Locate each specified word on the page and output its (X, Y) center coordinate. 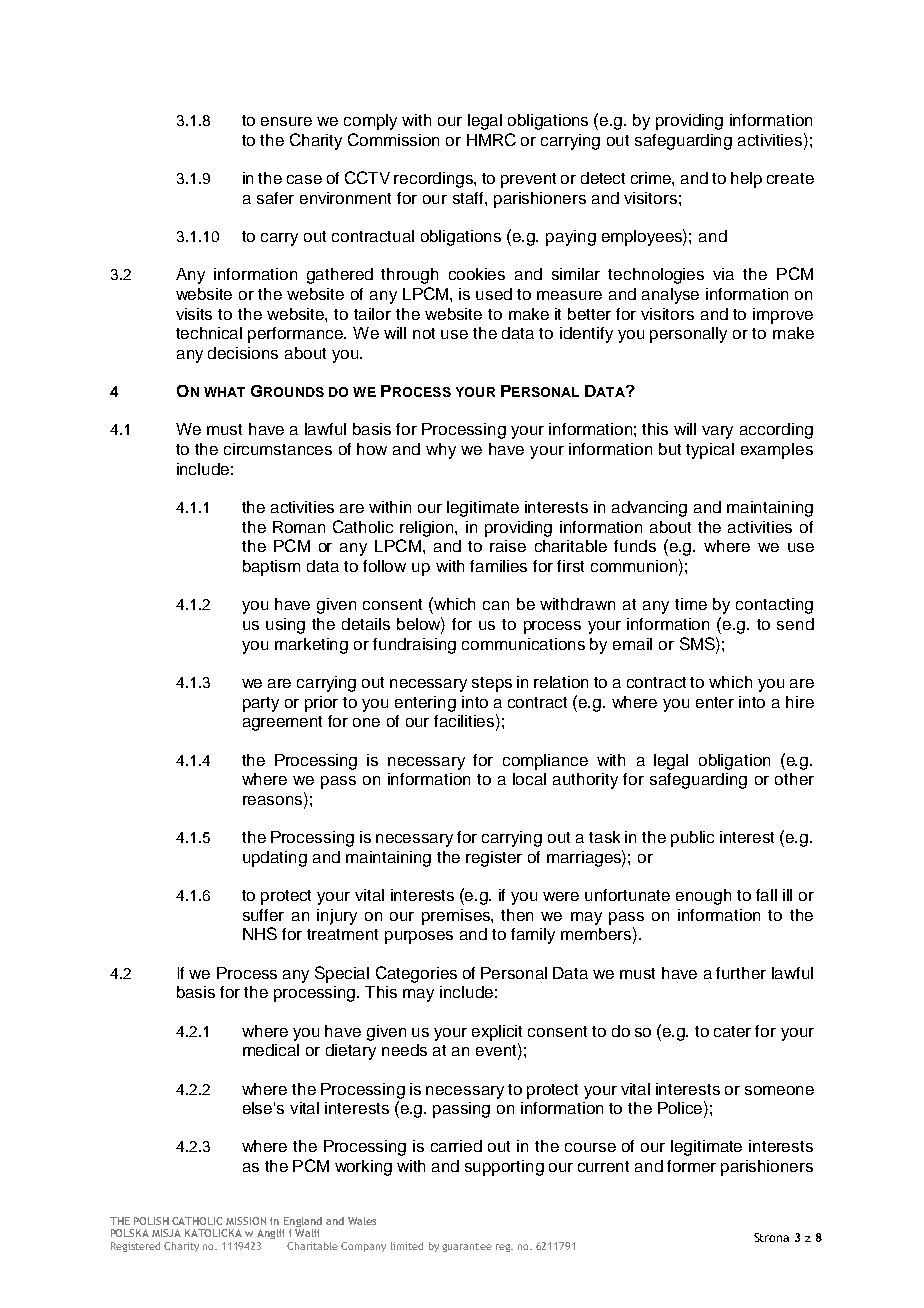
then (517, 915)
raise (508, 546)
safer (275, 198)
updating (275, 859)
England (303, 1222)
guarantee (467, 1247)
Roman (299, 527)
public (692, 839)
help (746, 180)
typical (710, 451)
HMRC (491, 139)
